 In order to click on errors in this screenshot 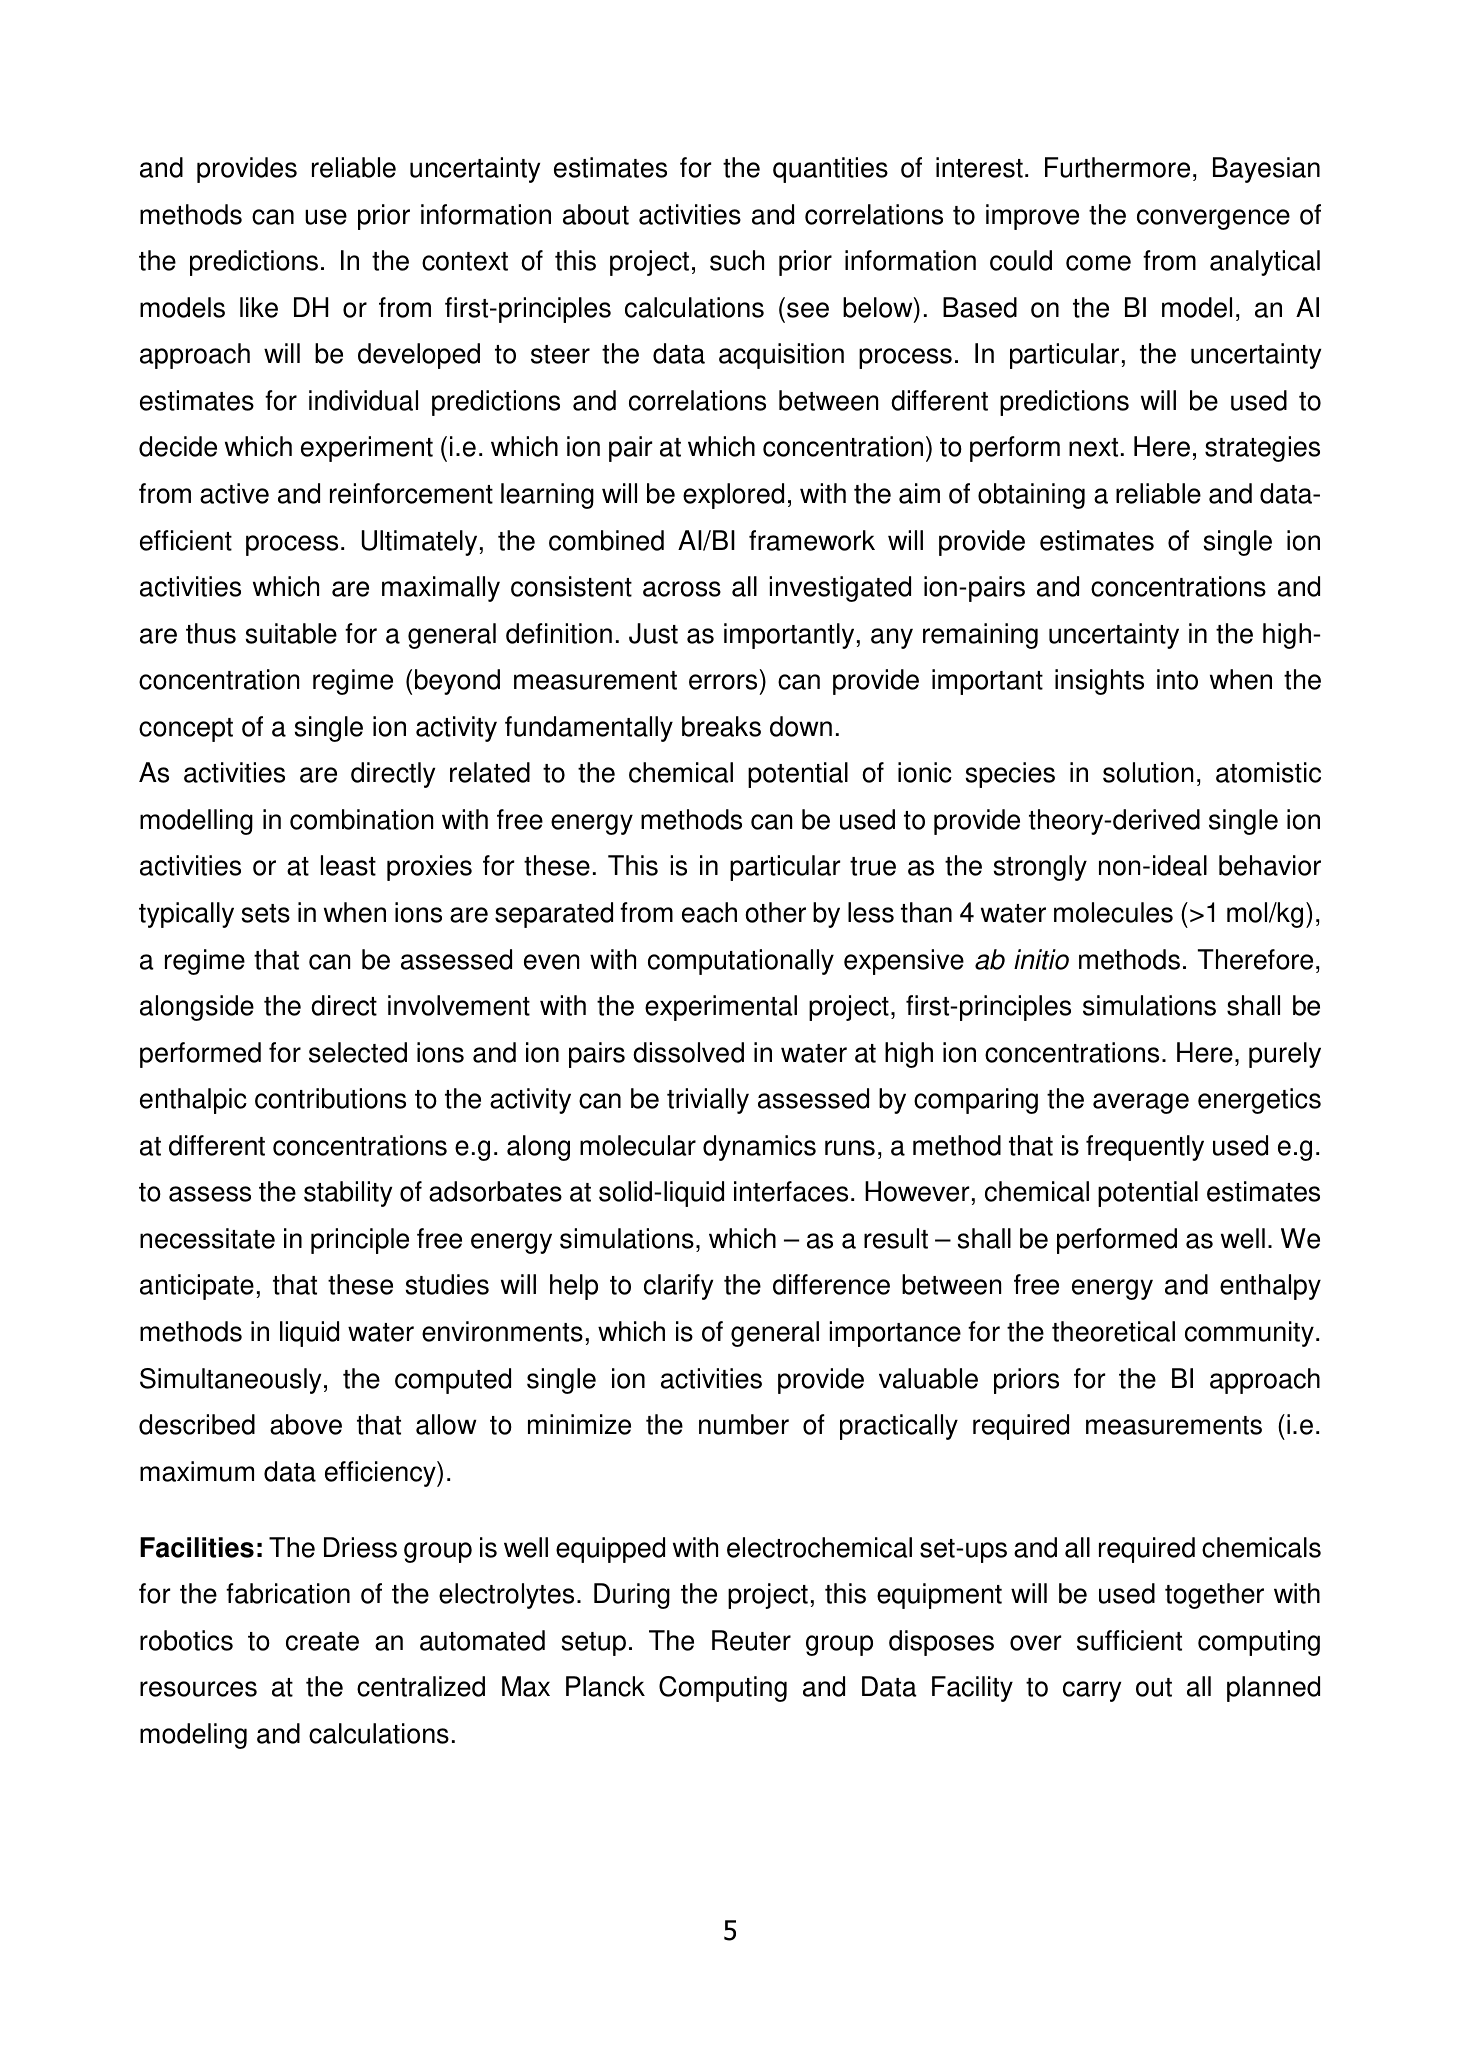, I will do `click(723, 682)`.
